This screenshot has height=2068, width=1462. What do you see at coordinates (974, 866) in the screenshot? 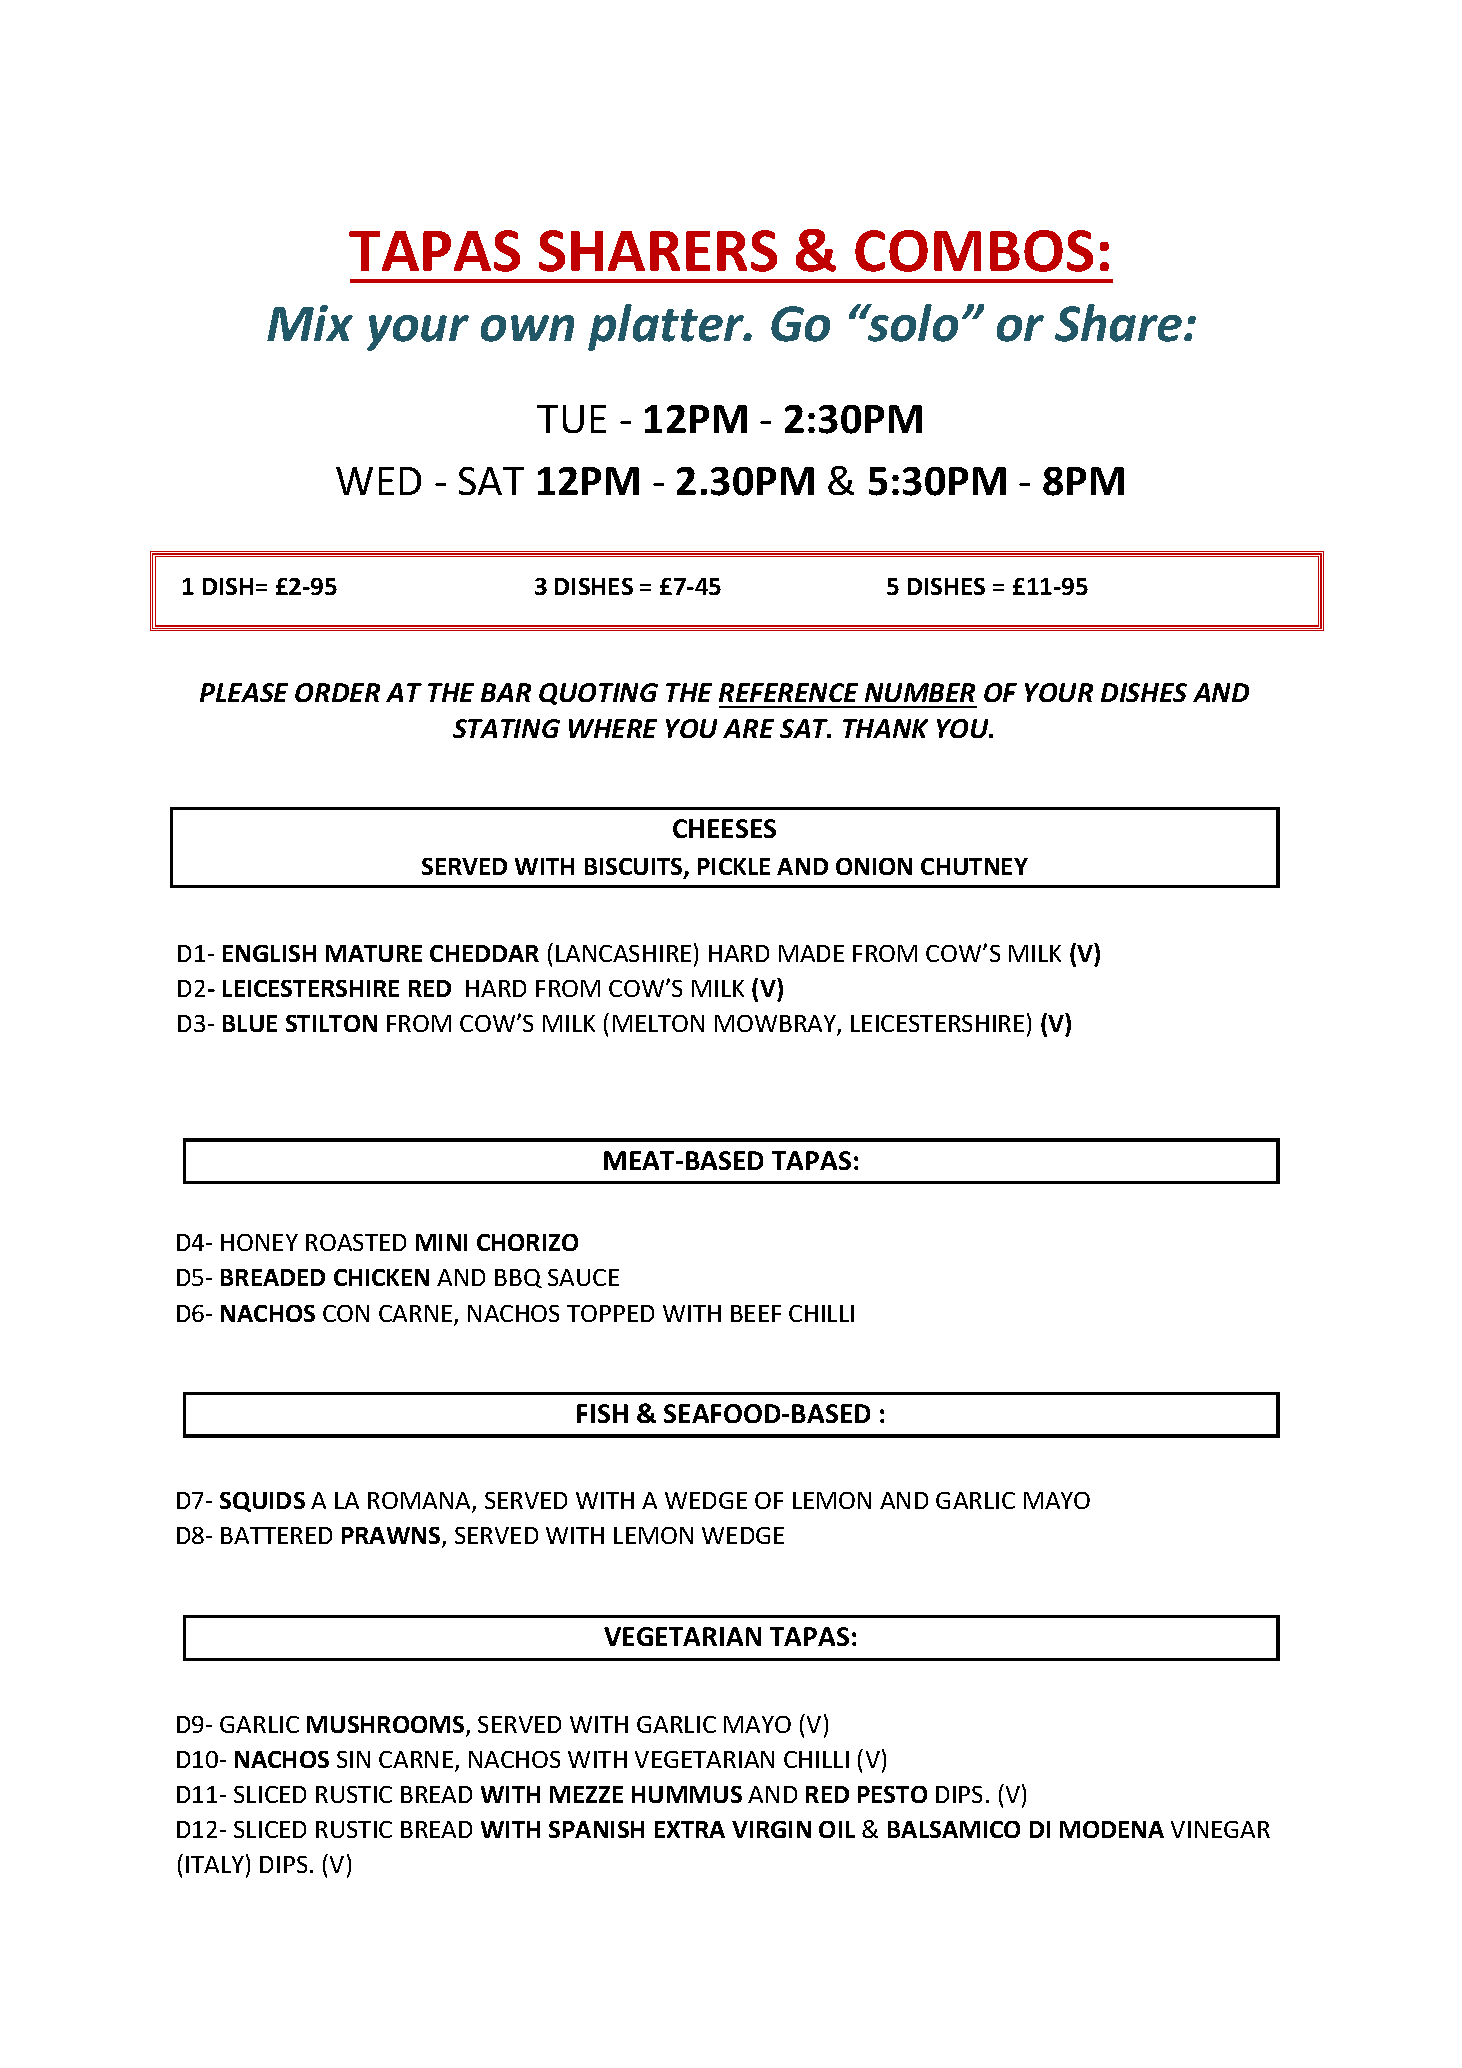
I see `CHUTNEY` at bounding box center [974, 866].
